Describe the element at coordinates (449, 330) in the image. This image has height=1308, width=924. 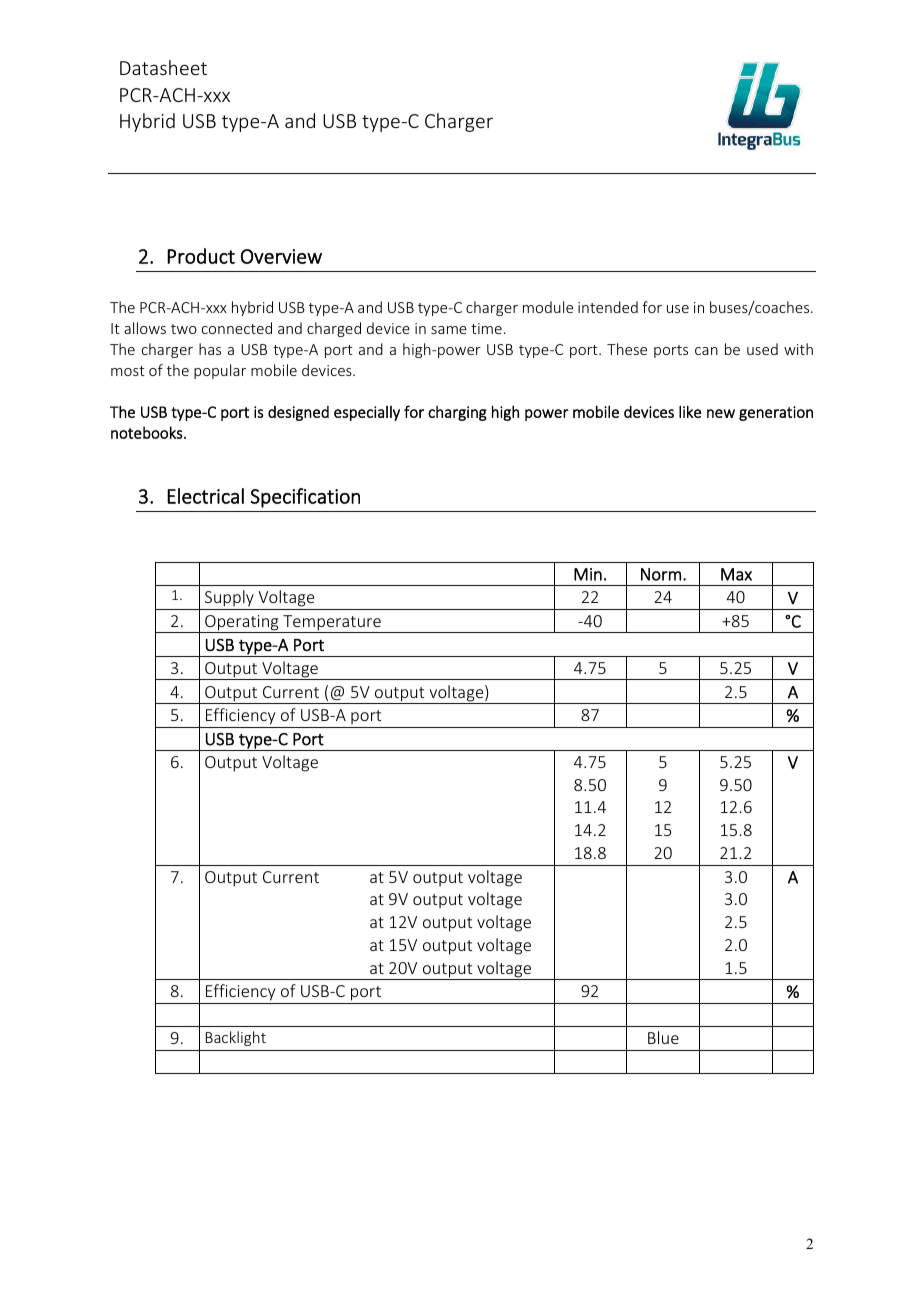
I see `same` at that location.
